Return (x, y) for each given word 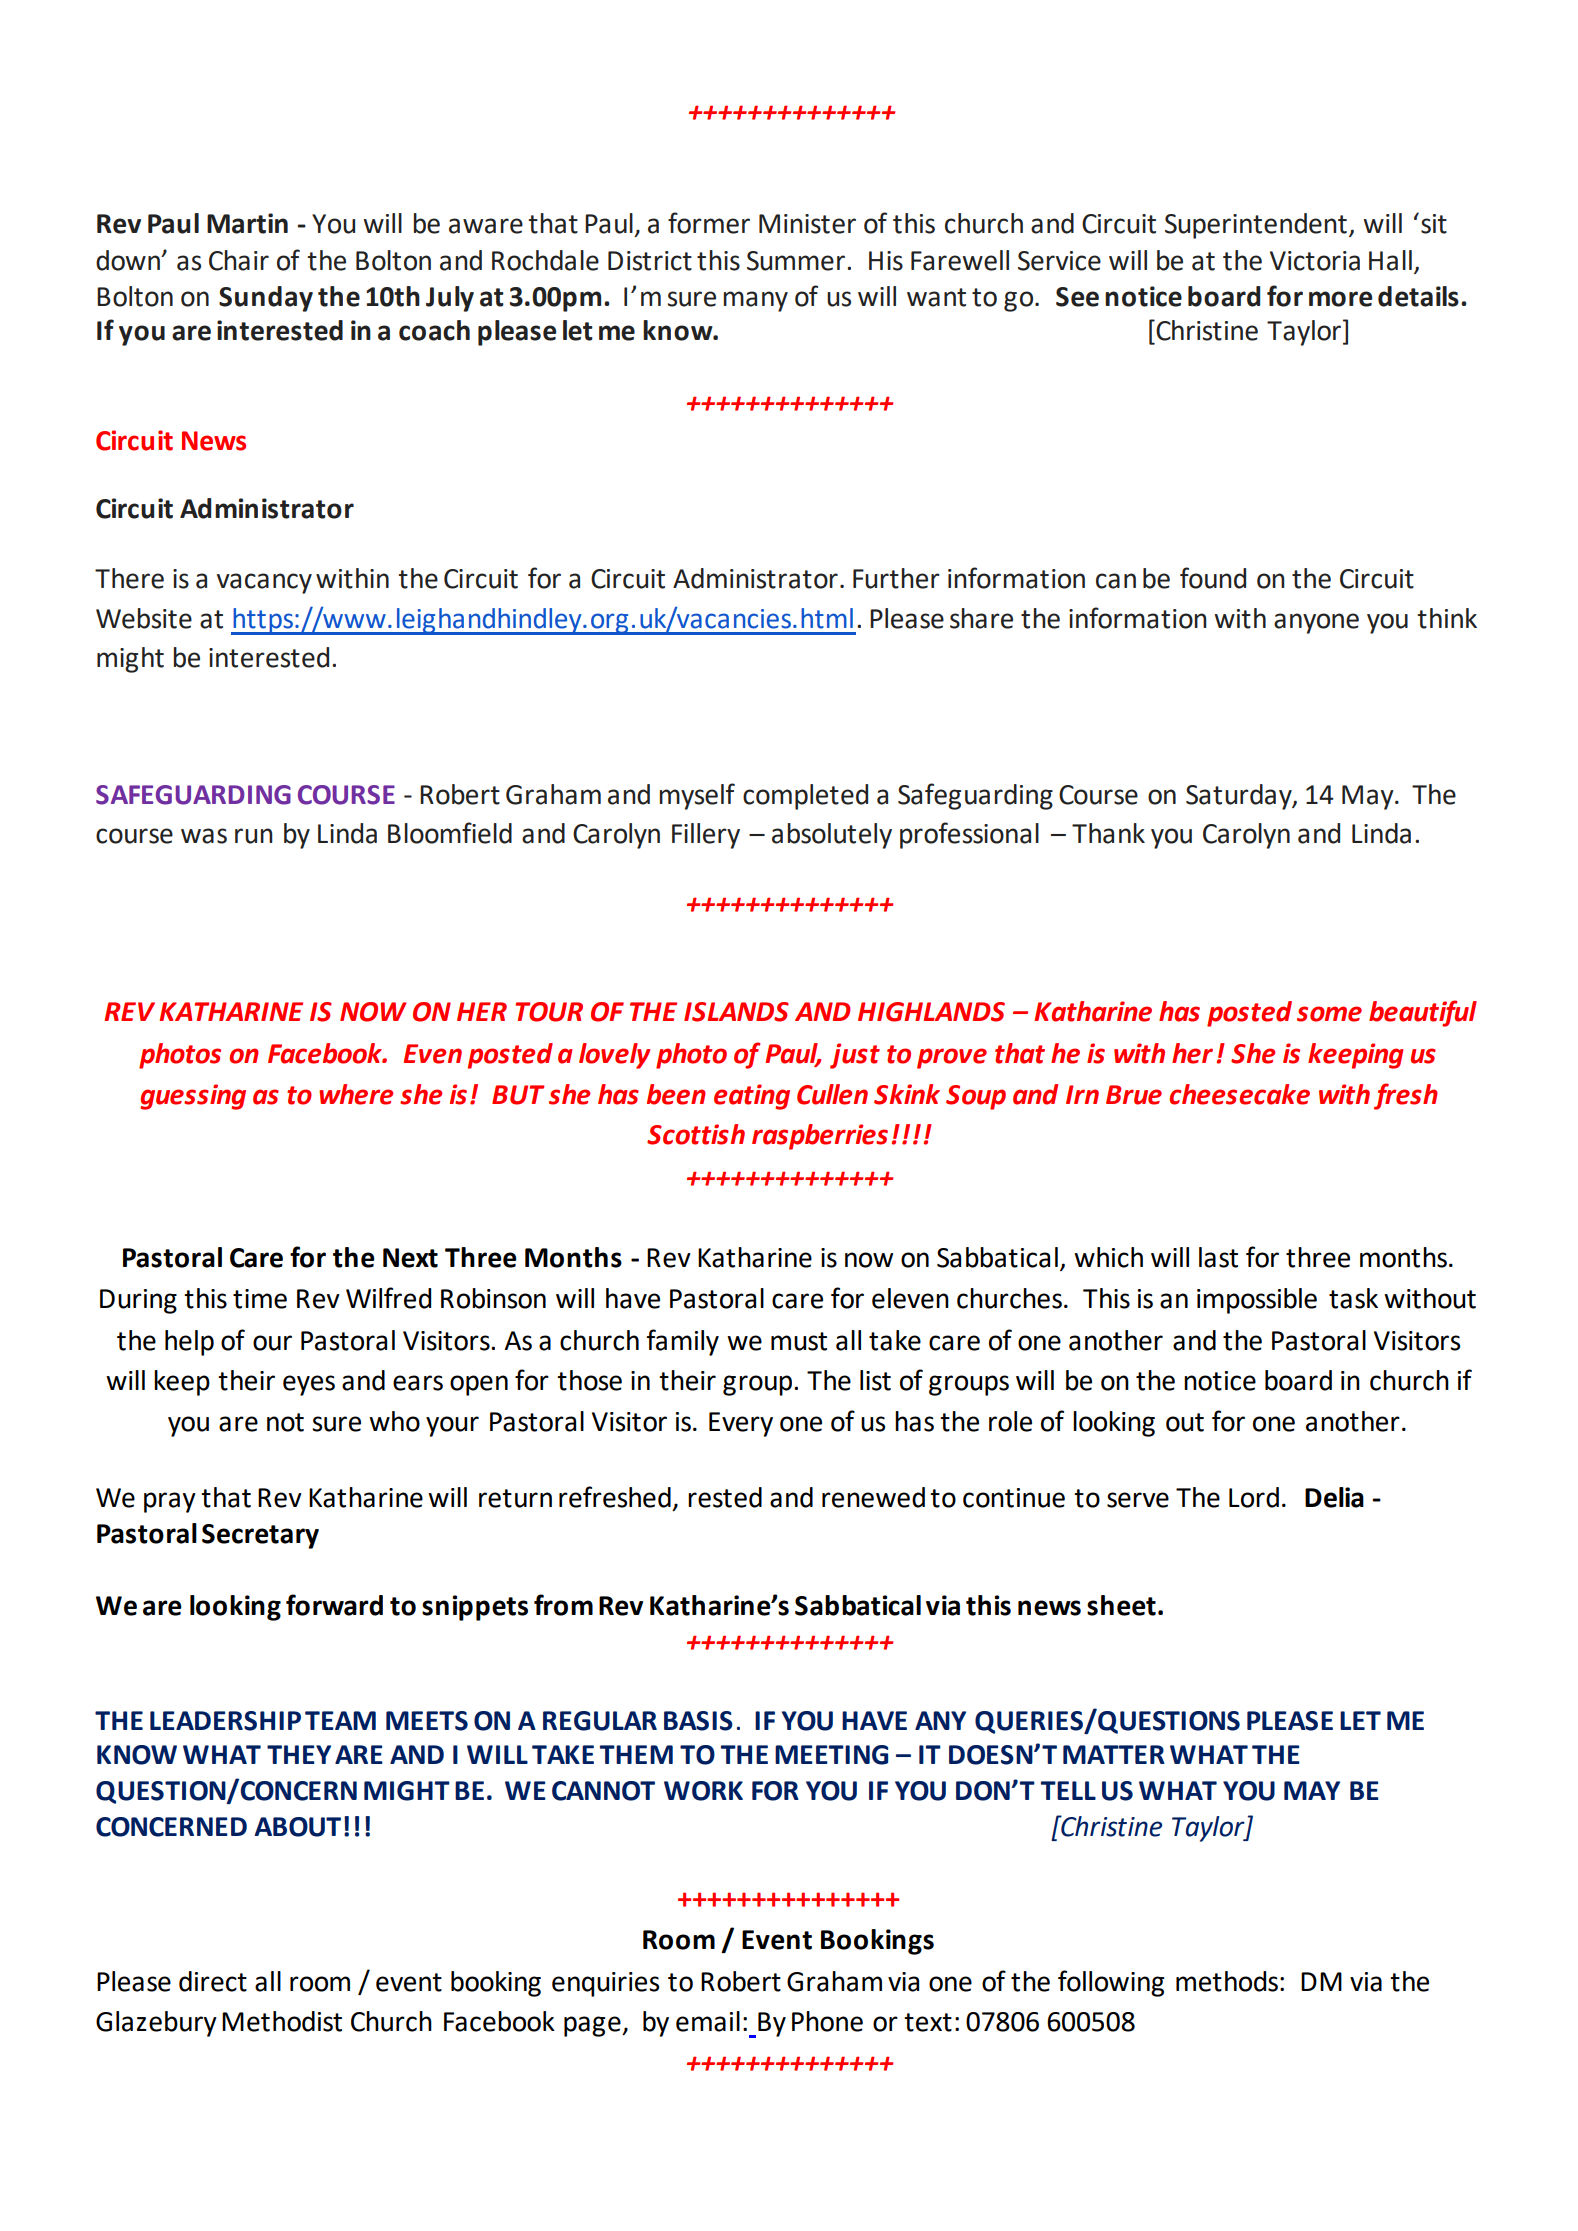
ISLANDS (736, 1012)
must (799, 1341)
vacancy (264, 583)
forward (334, 1605)
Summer (796, 261)
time (260, 1299)
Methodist (282, 2021)
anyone (1316, 623)
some (1329, 1014)
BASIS (698, 1721)
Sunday (266, 299)
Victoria (1315, 261)
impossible (1257, 1301)
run (254, 836)
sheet (1121, 1605)
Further (896, 578)
